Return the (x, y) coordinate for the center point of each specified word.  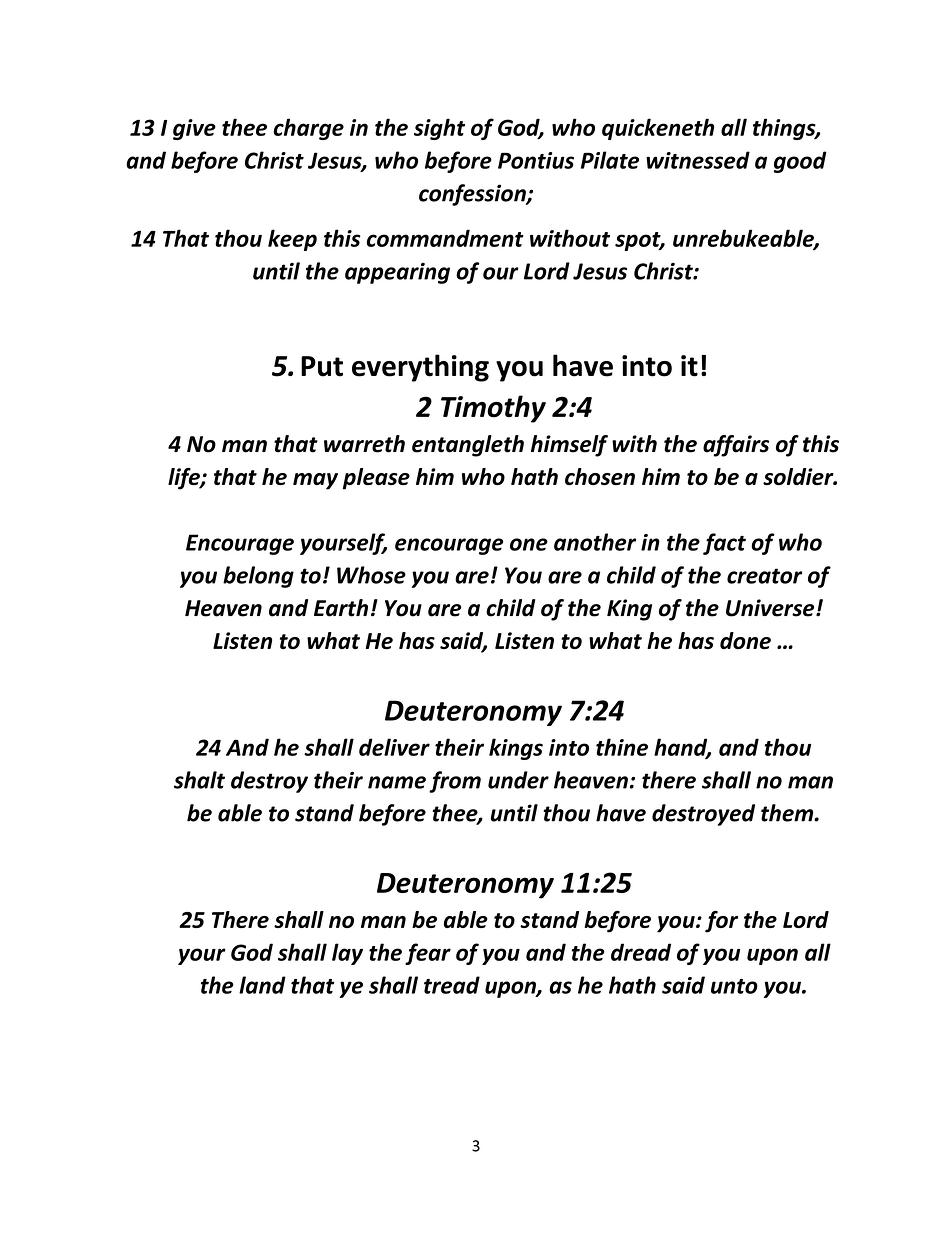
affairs (736, 446)
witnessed (698, 160)
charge (309, 129)
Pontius (536, 160)
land (262, 985)
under (518, 780)
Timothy (493, 409)
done (745, 641)
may (315, 481)
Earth (341, 608)
